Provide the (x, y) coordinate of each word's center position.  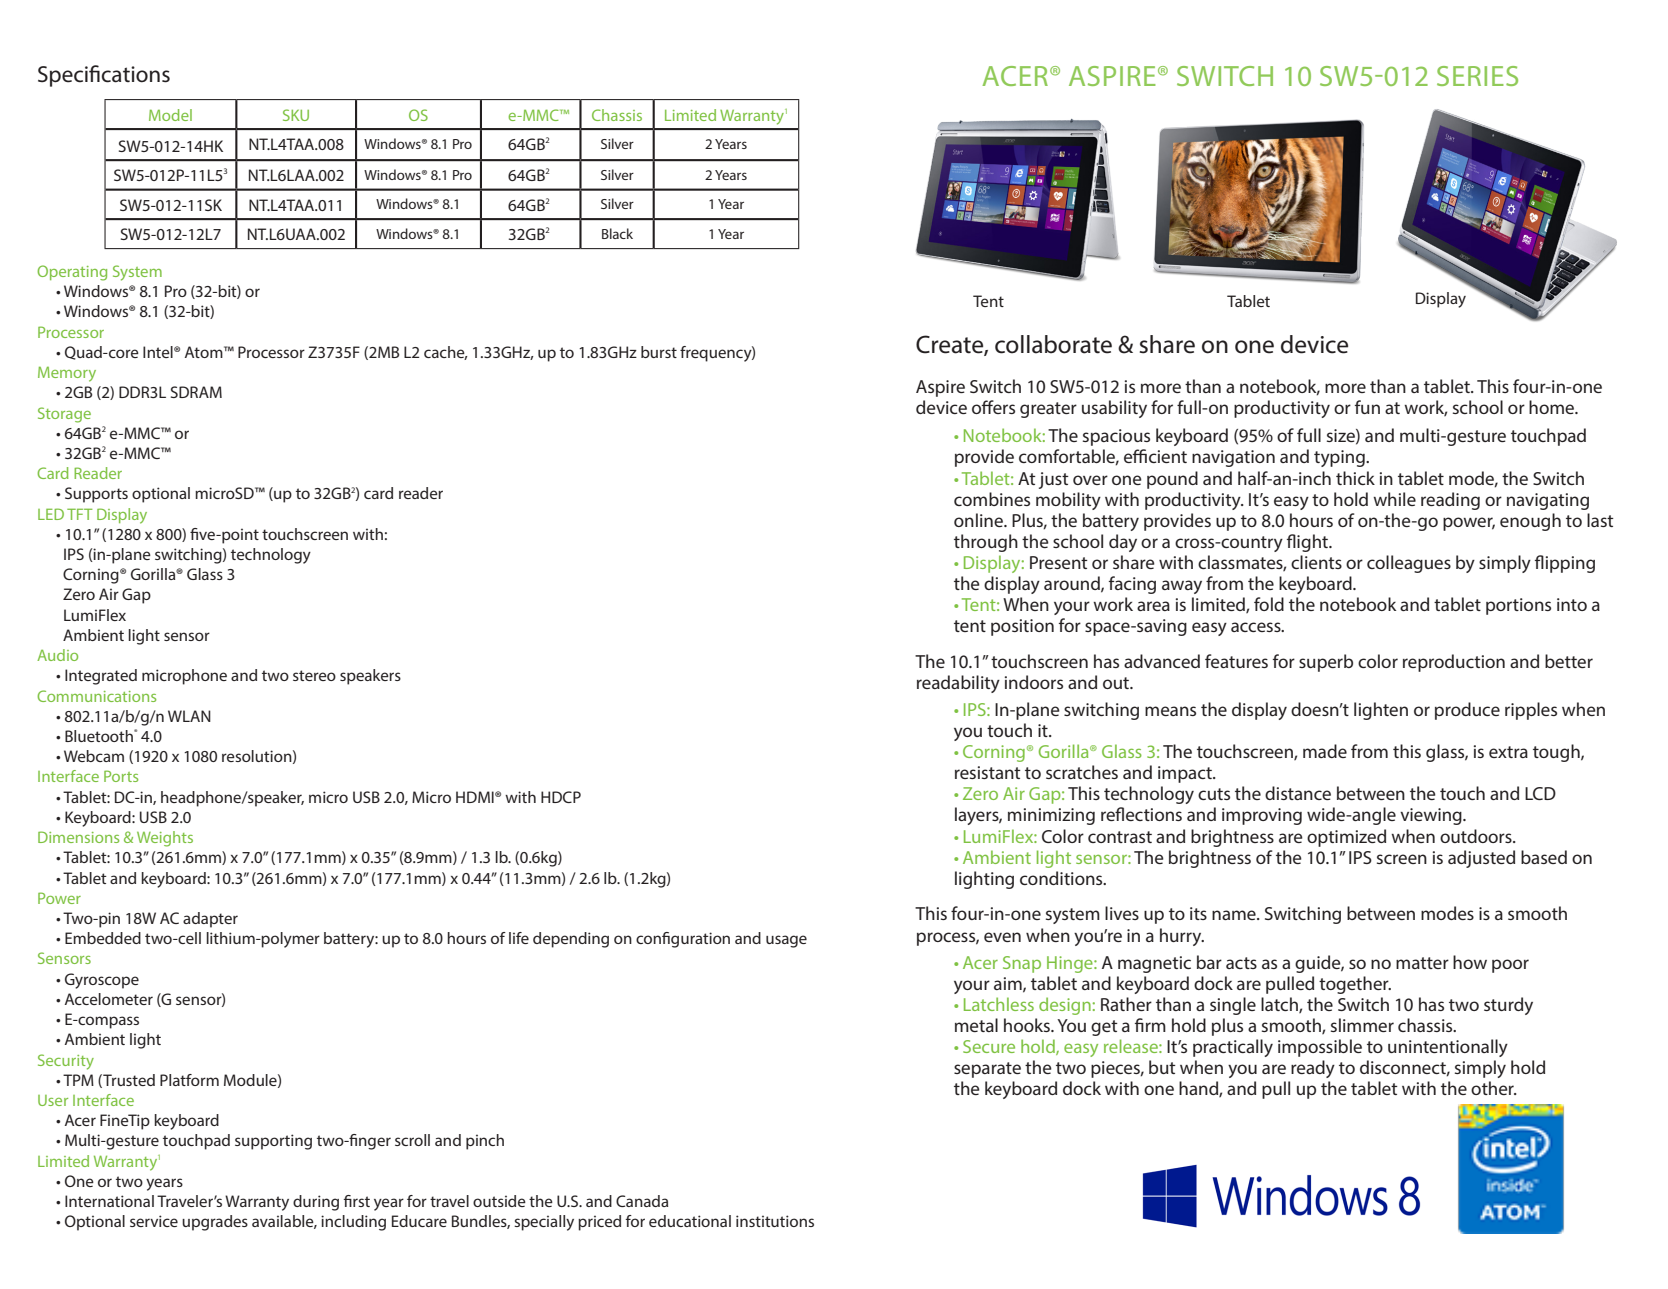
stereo (314, 675)
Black (617, 233)
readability (958, 684)
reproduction (1454, 663)
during (316, 1203)
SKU (296, 115)
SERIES (1477, 76)
